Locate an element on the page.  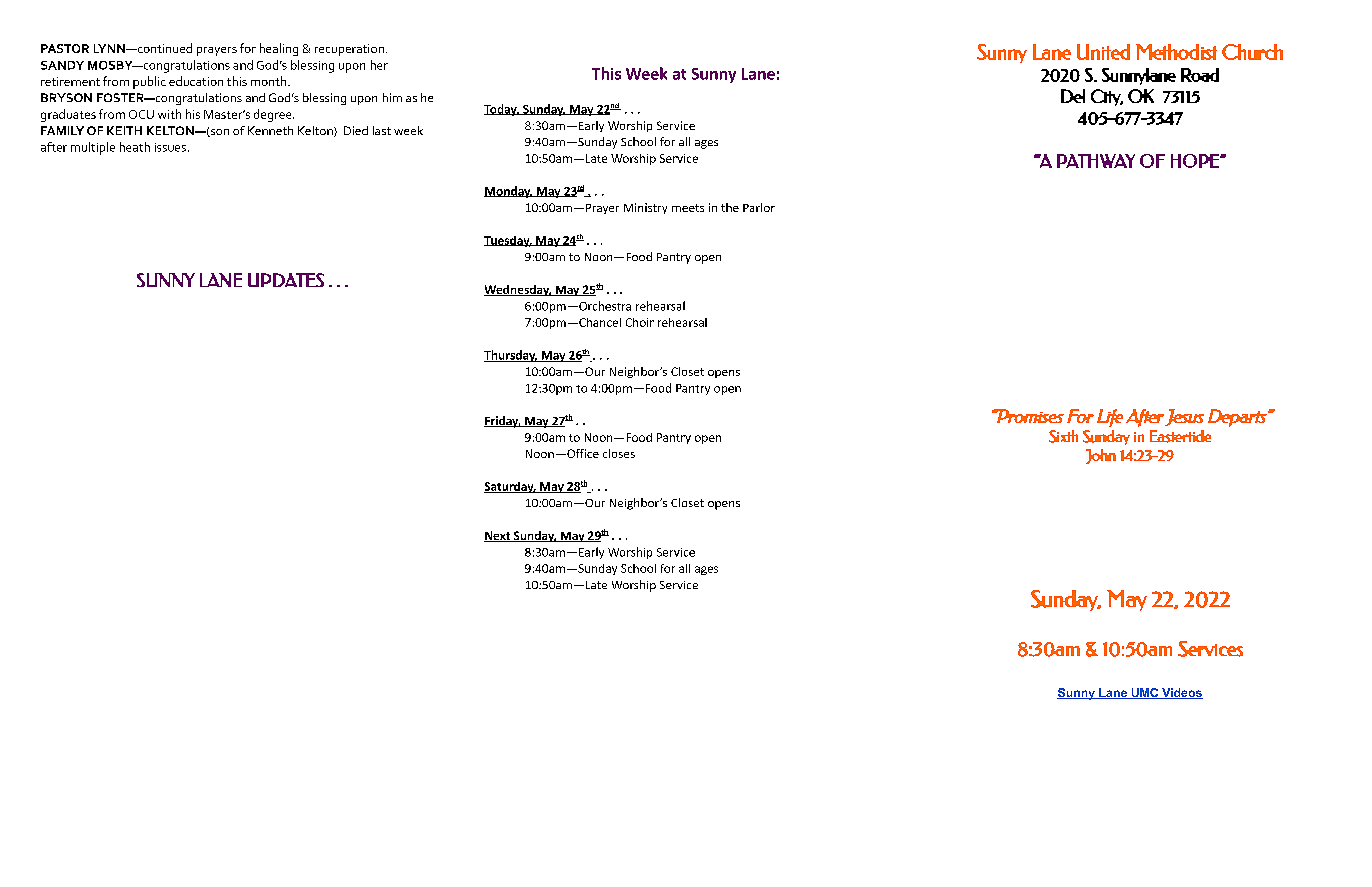
Sixth is located at coordinates (1063, 436).
